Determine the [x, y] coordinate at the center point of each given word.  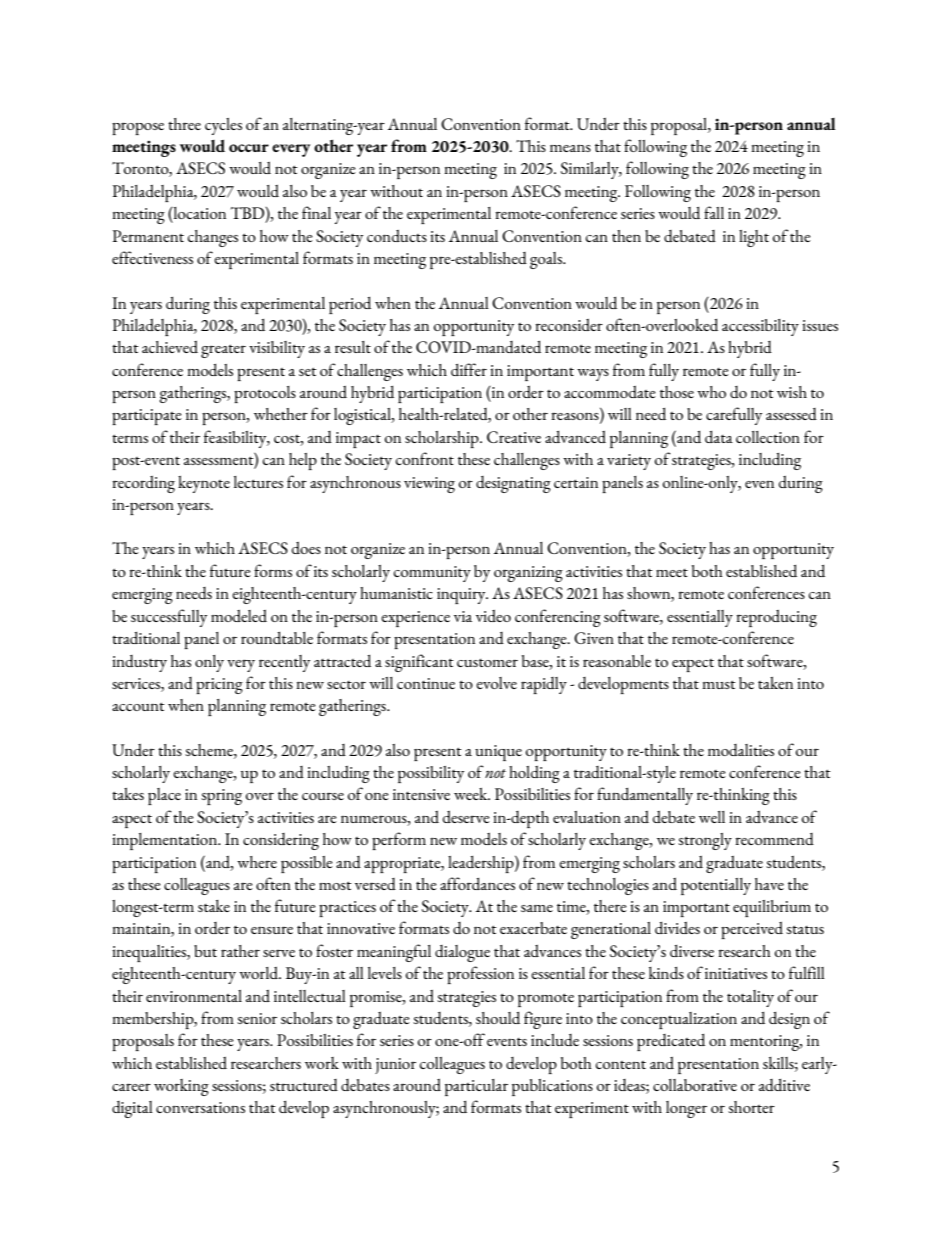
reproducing [776, 618]
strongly [705, 841]
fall [714, 212]
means [570, 148]
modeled [239, 616]
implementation [166, 841]
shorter [751, 1107]
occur [249, 148]
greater [223, 351]
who [711, 392]
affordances [477, 883]
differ [469, 369]
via [463, 616]
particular [476, 1087]
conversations [200, 1107]
